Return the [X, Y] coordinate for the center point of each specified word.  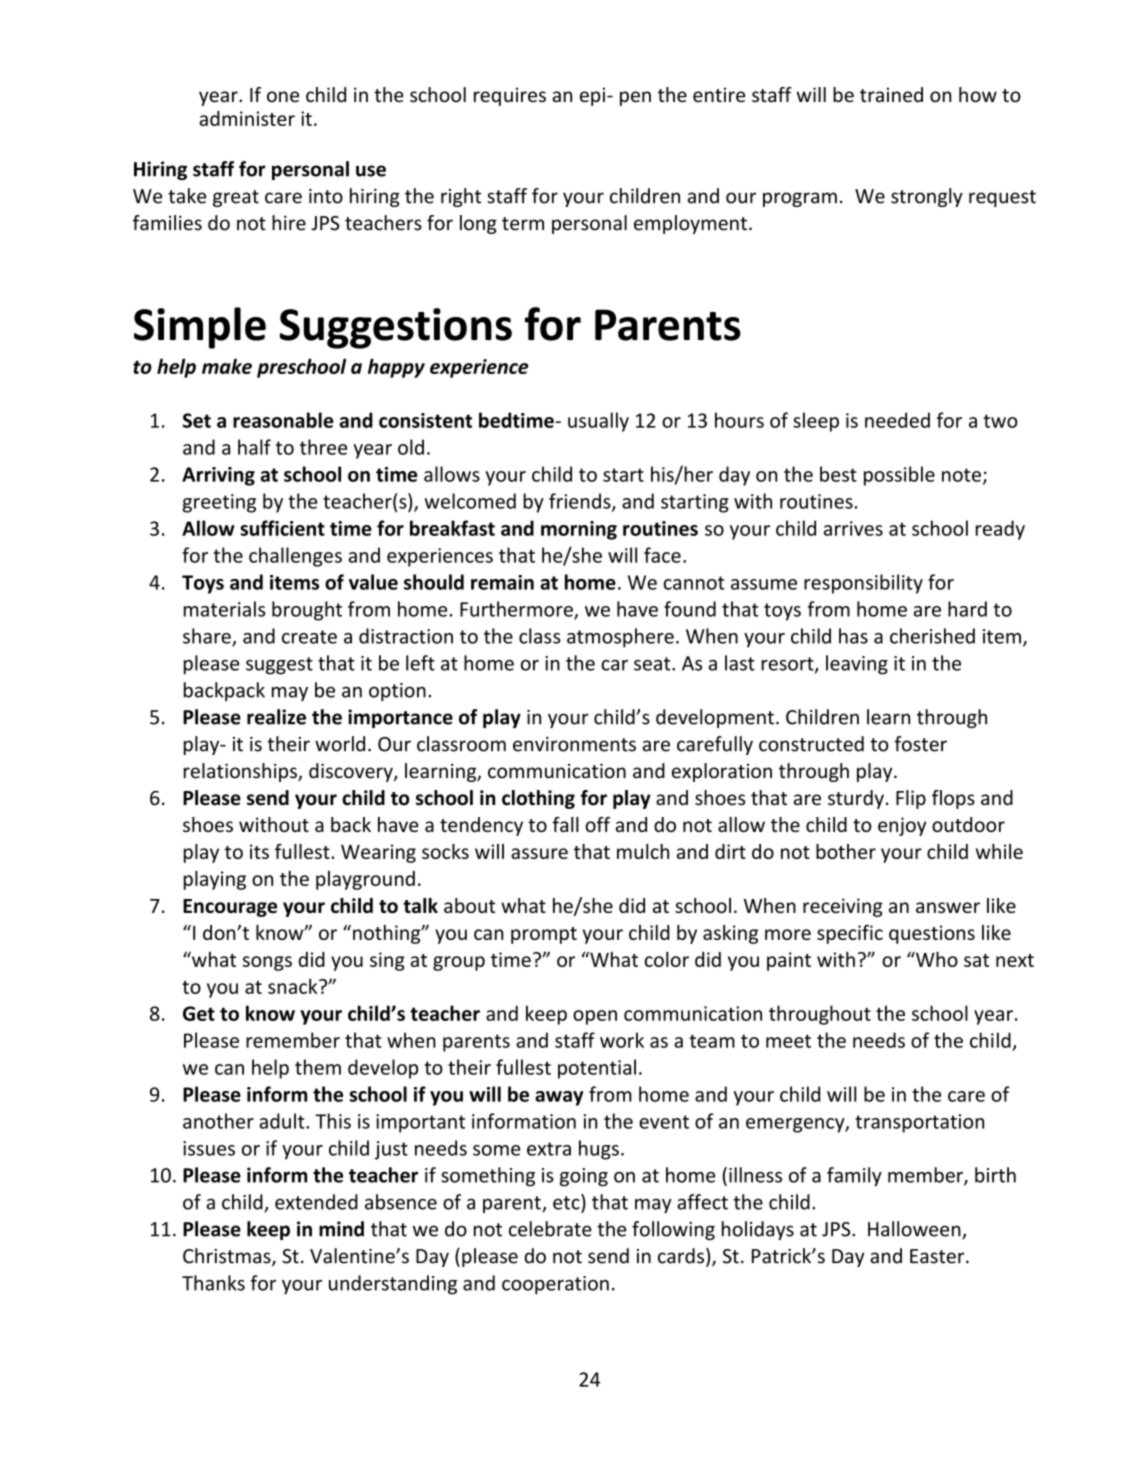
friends [581, 502]
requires [510, 96]
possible [899, 476]
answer [948, 907]
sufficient [282, 528]
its [259, 851]
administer [247, 118]
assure [539, 853]
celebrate [550, 1229]
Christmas [228, 1257]
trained [891, 94]
